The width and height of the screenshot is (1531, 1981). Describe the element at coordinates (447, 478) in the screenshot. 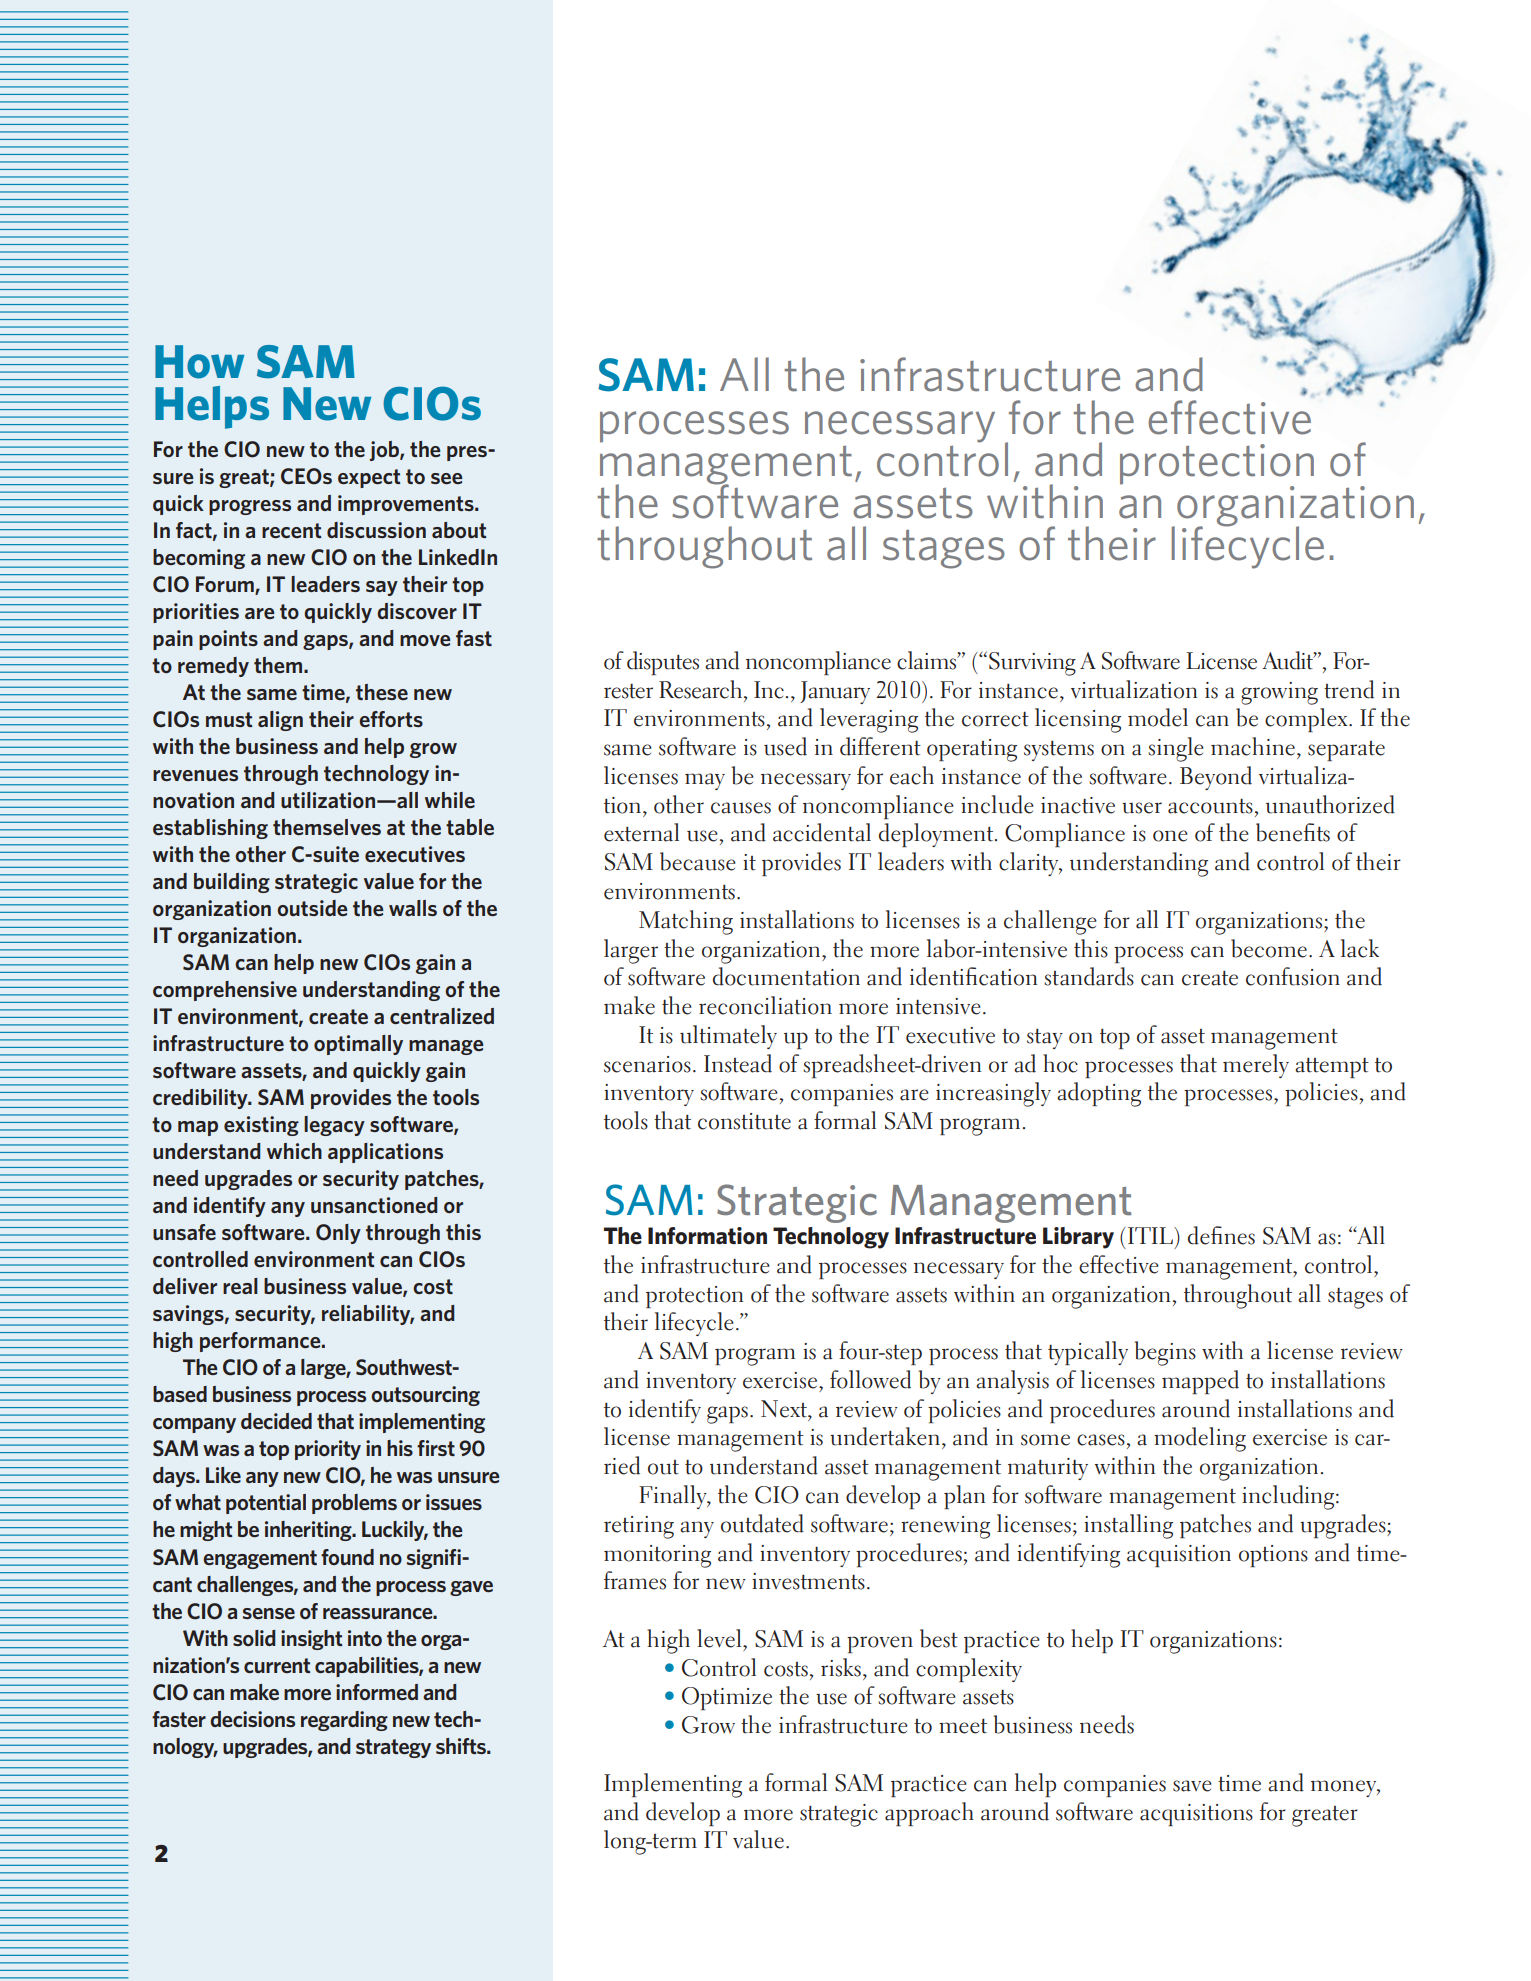

I see `see` at that location.
